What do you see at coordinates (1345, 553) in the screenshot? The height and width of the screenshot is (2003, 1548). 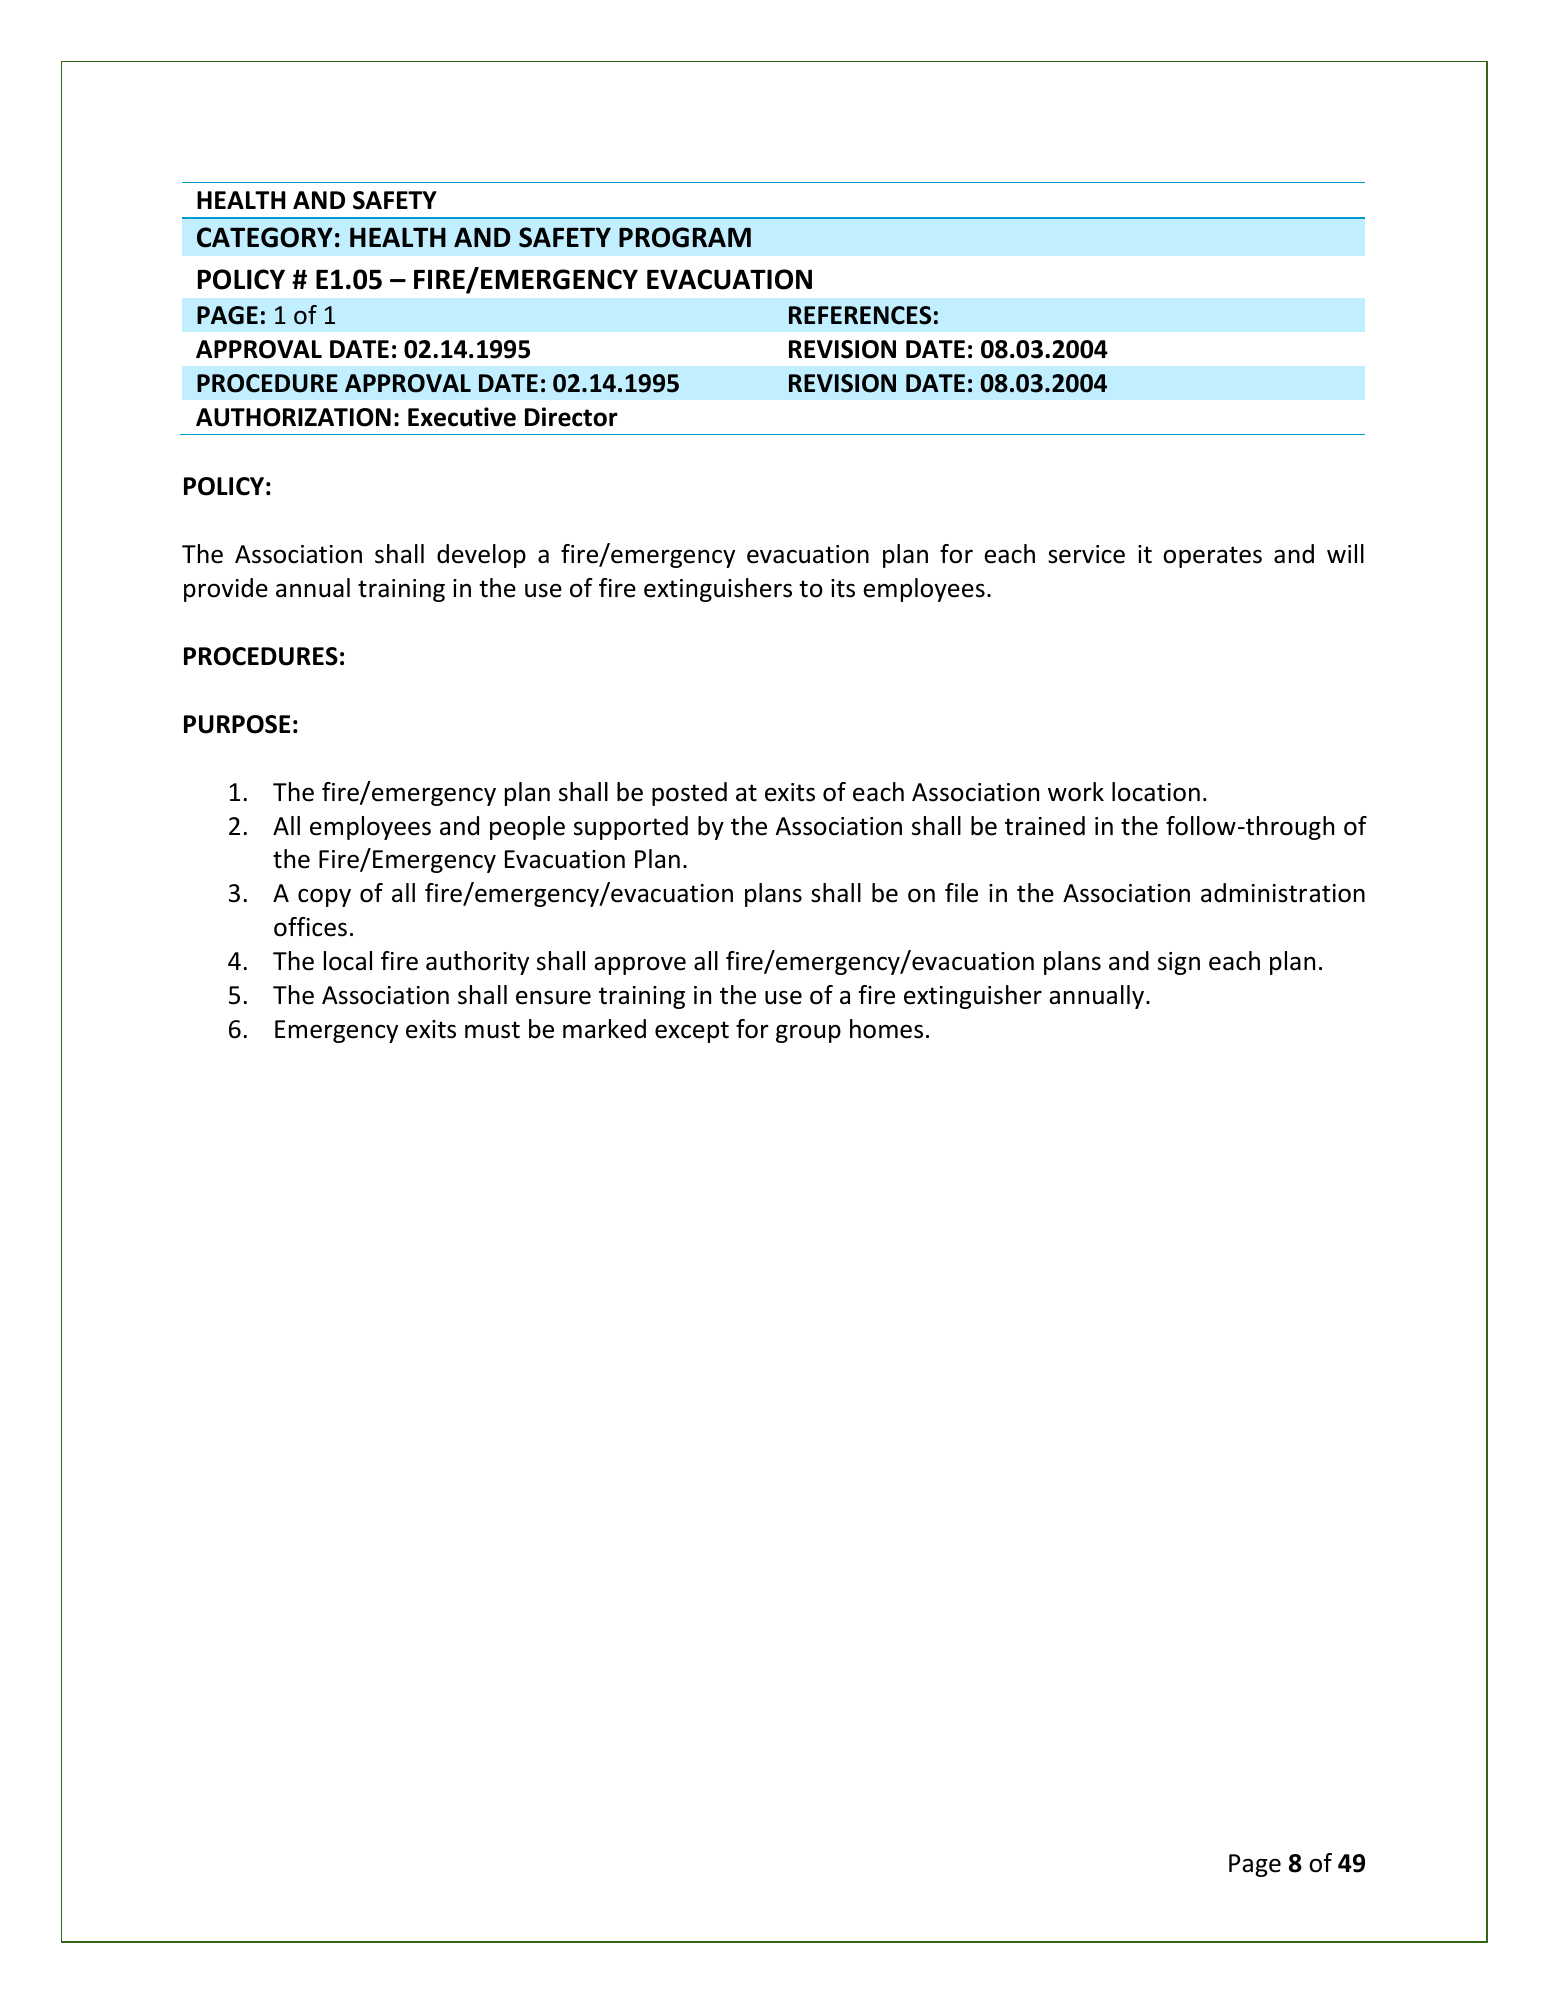 I see `will` at bounding box center [1345, 553].
